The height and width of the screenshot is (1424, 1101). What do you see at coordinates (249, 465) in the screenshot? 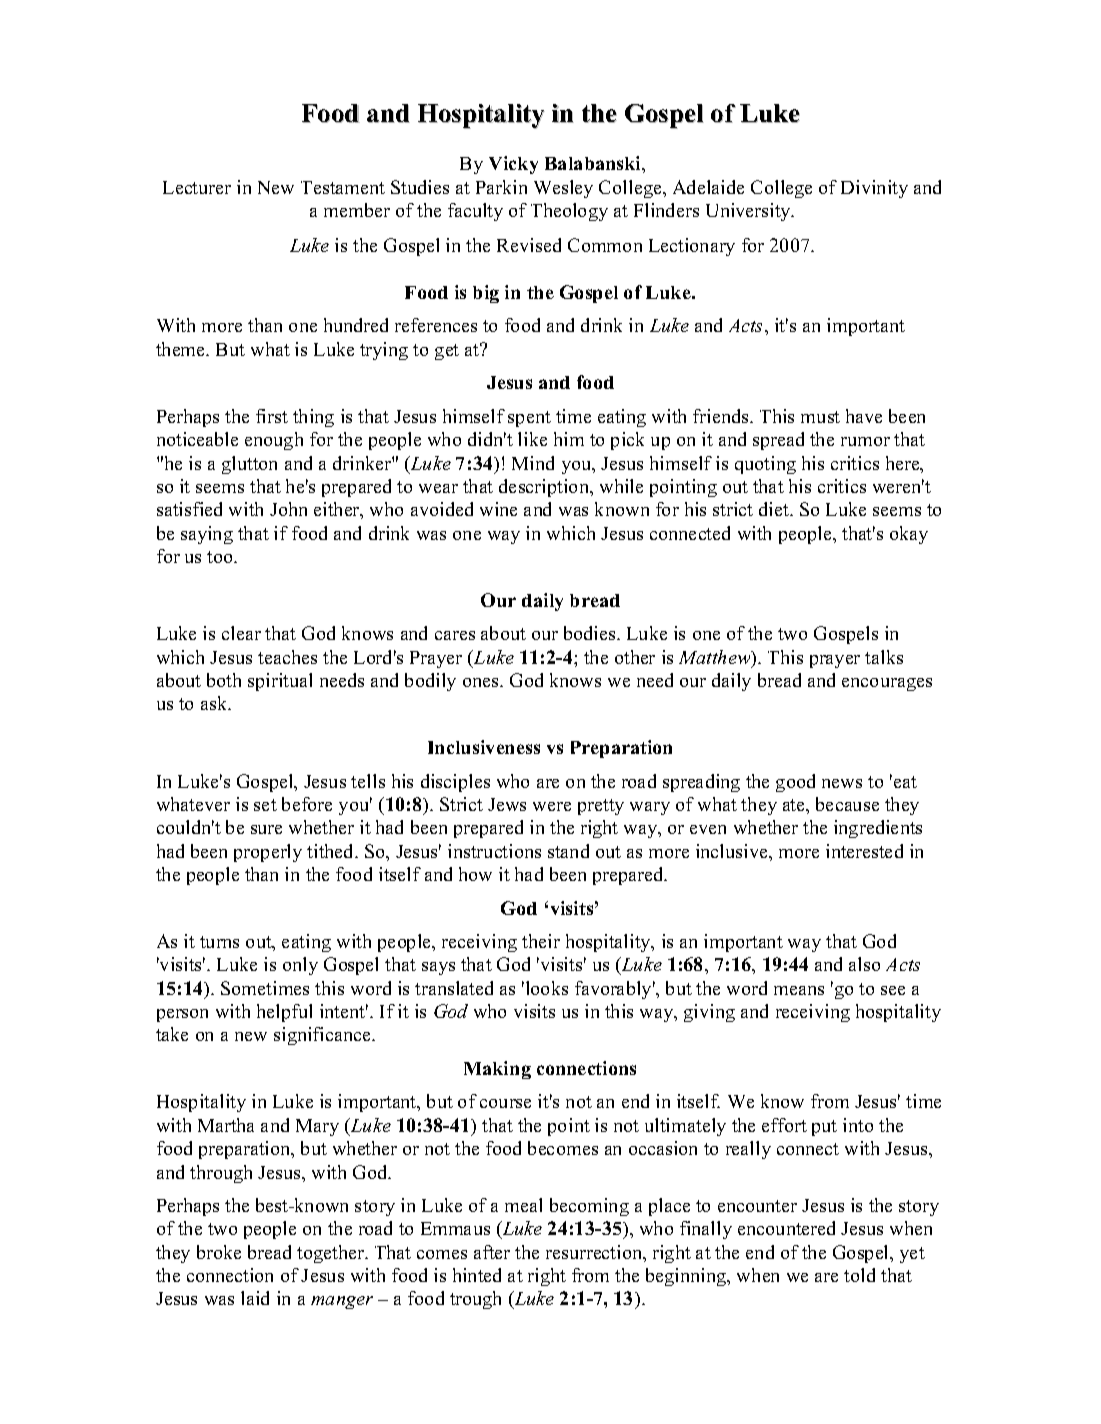
I see `glutton` at bounding box center [249, 465].
